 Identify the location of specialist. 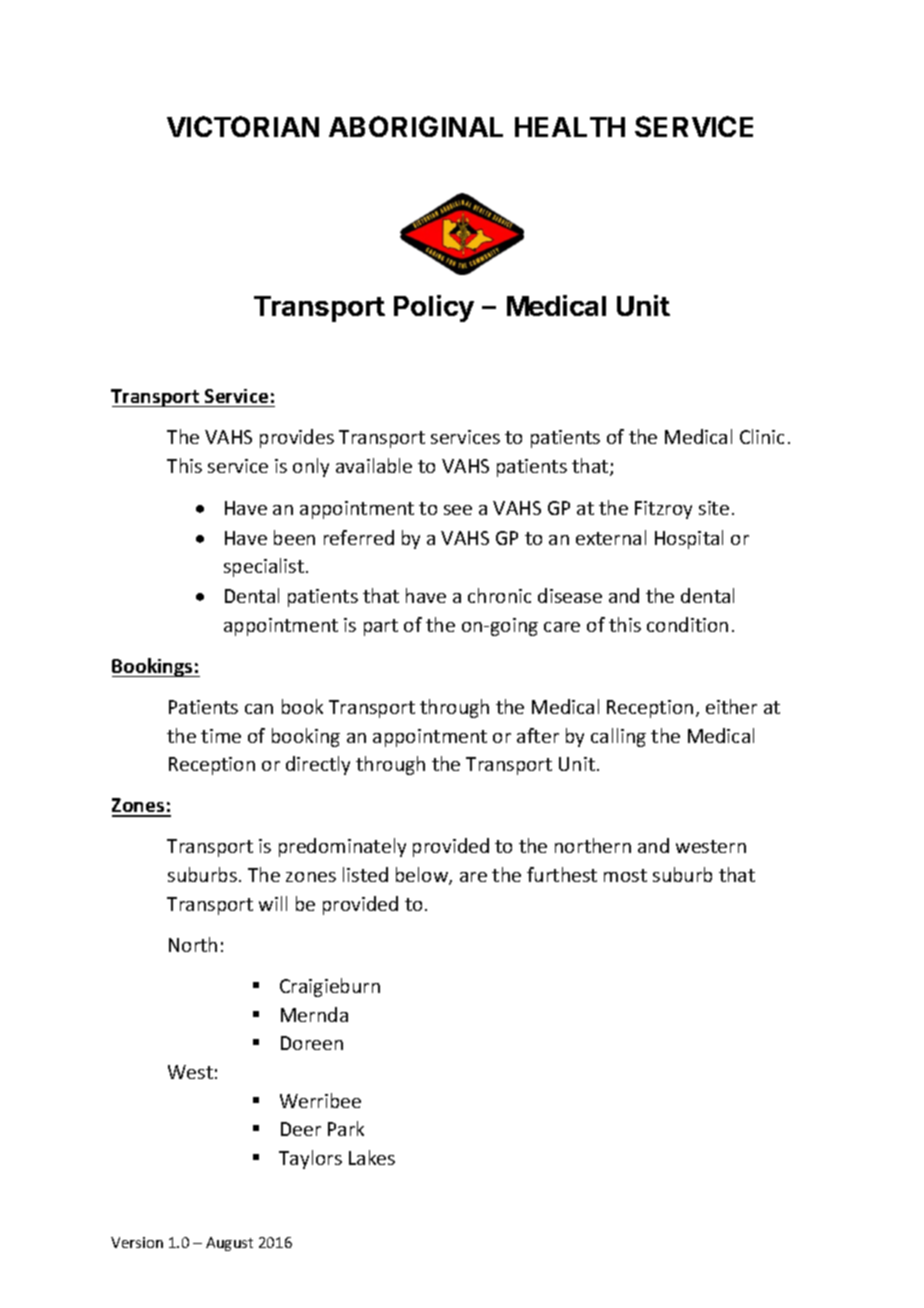
(264, 567).
